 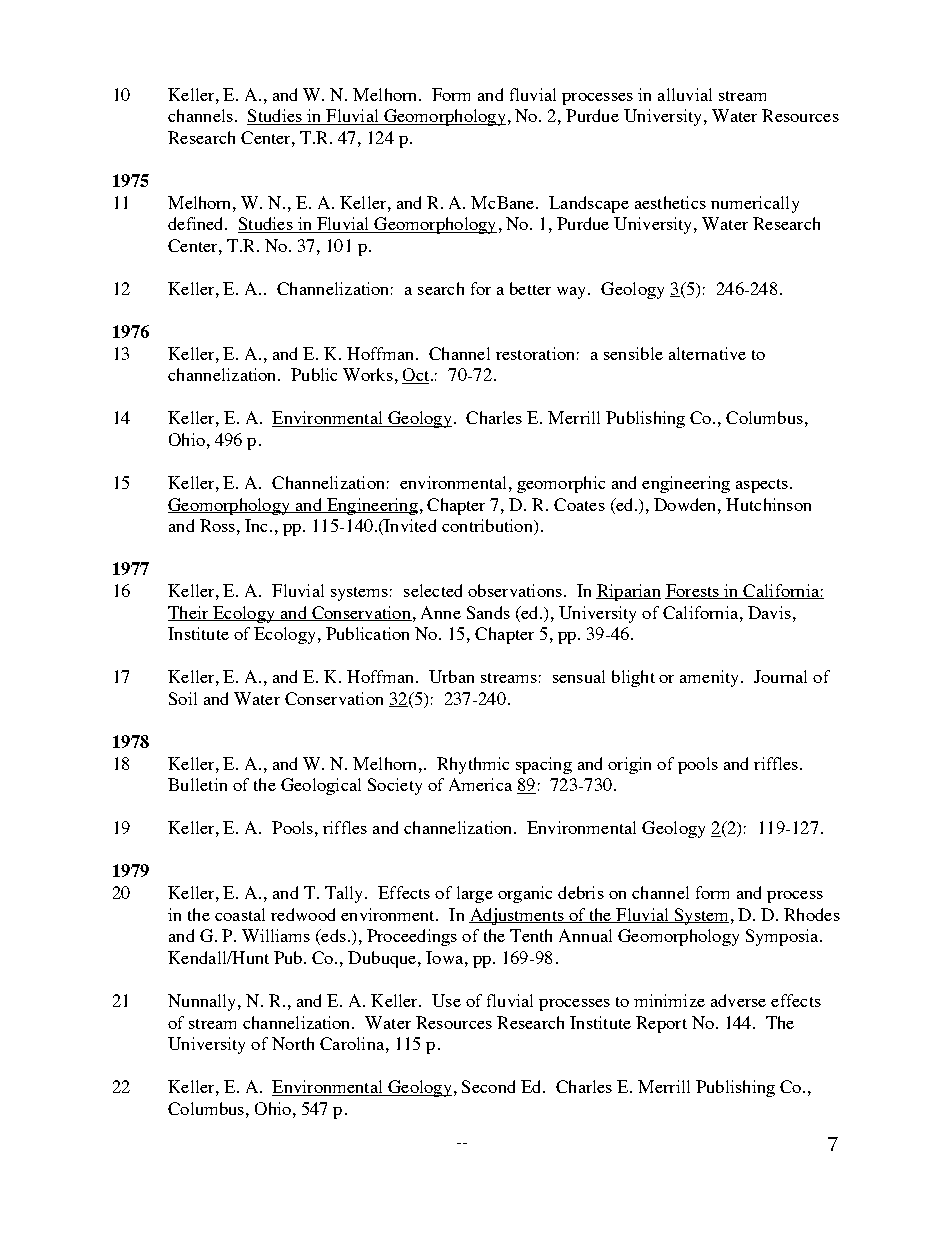 What do you see at coordinates (589, 204) in the screenshot?
I see `Landscape` at bounding box center [589, 204].
